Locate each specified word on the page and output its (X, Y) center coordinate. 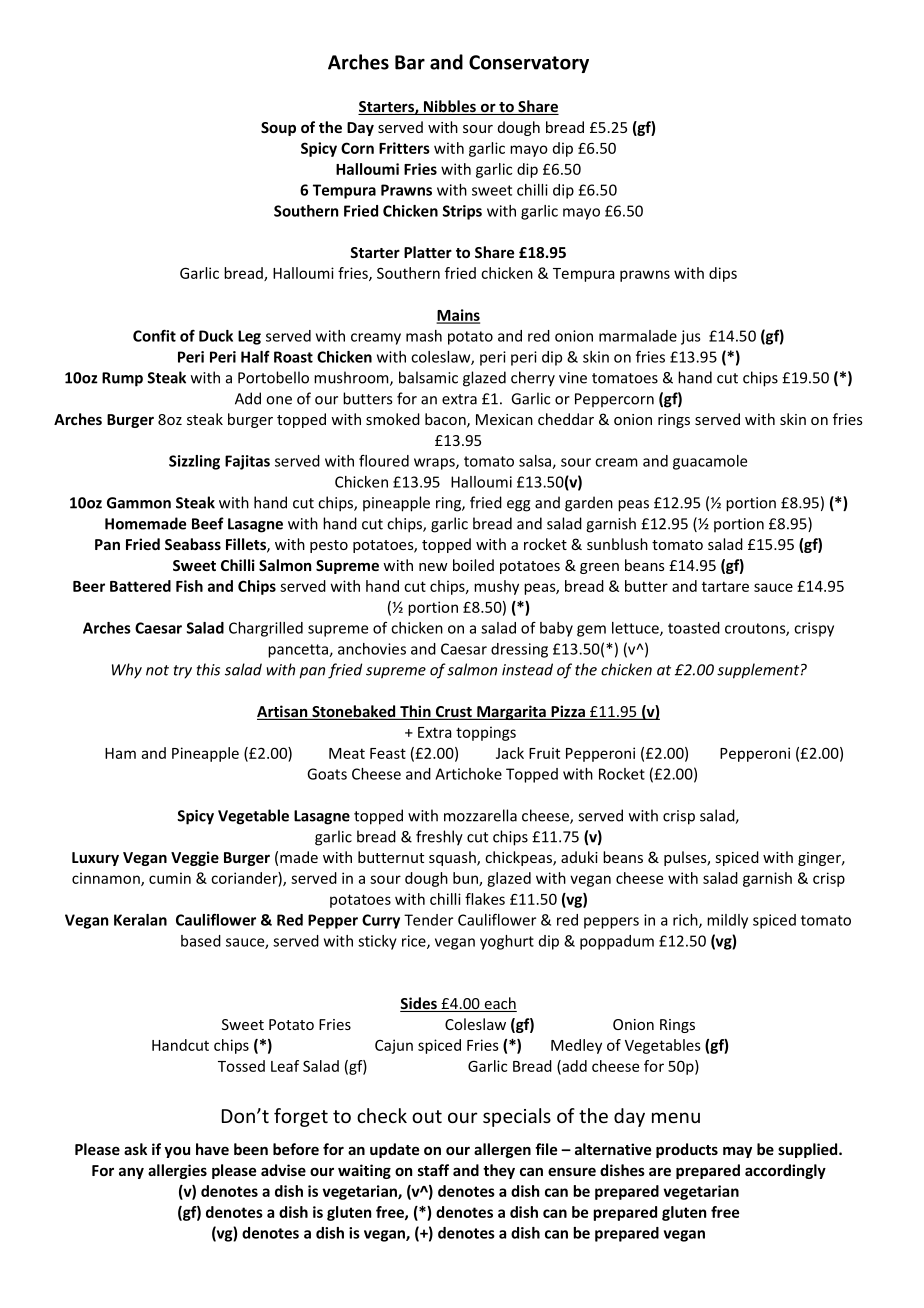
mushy (496, 587)
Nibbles (450, 107)
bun (466, 879)
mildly (727, 921)
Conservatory (529, 64)
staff (433, 1170)
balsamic (428, 377)
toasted (694, 628)
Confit (154, 335)
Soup (278, 129)
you (177, 1152)
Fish (189, 586)
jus (691, 337)
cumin (170, 878)
